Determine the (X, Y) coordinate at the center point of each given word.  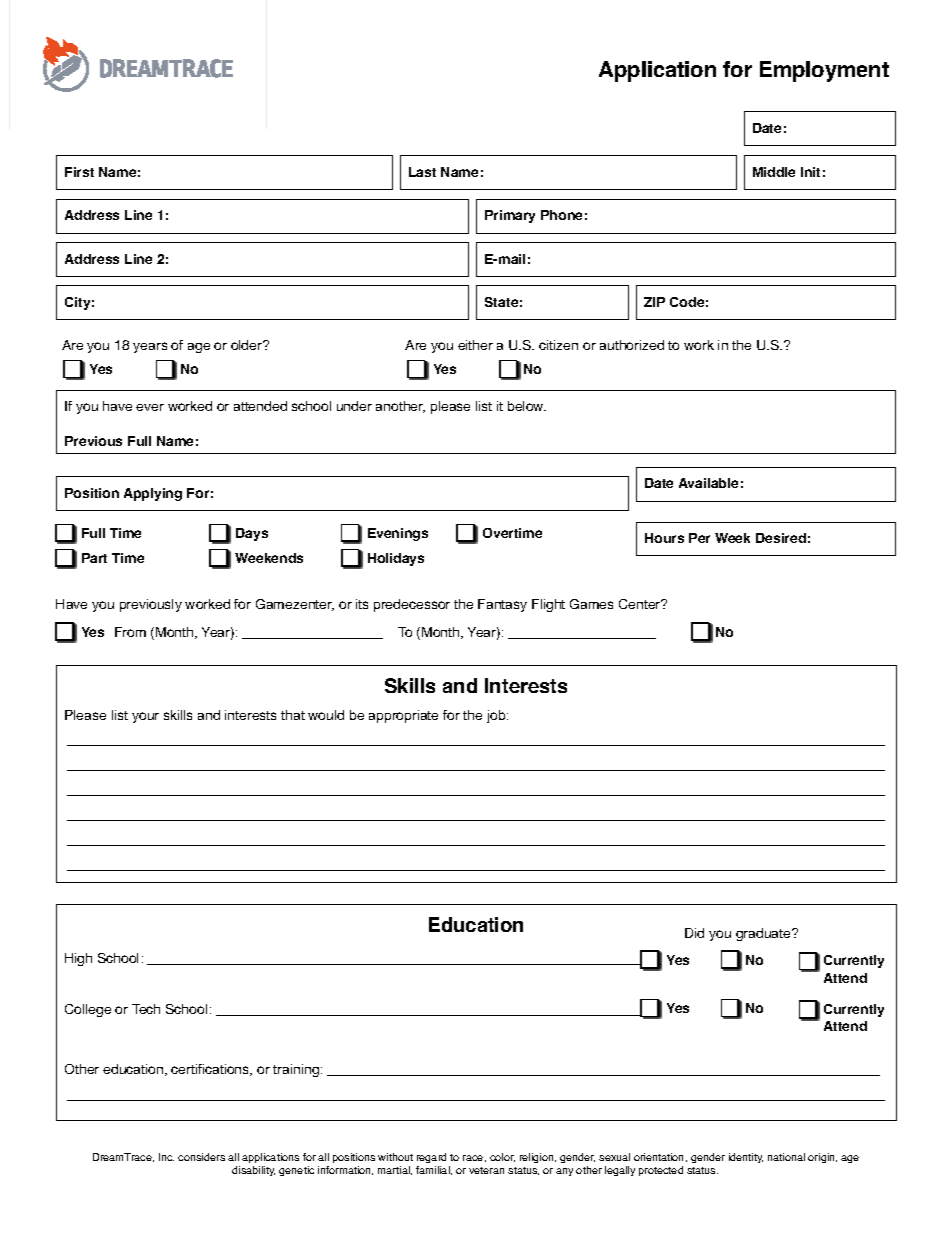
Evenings (398, 534)
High (78, 959)
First (79, 172)
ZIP (654, 302)
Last (422, 172)
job (497, 716)
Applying (153, 494)
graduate (764, 934)
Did (694, 933)
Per (699, 538)
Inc (166, 1157)
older (248, 345)
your (145, 717)
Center (641, 604)
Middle (774, 172)
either (475, 345)
